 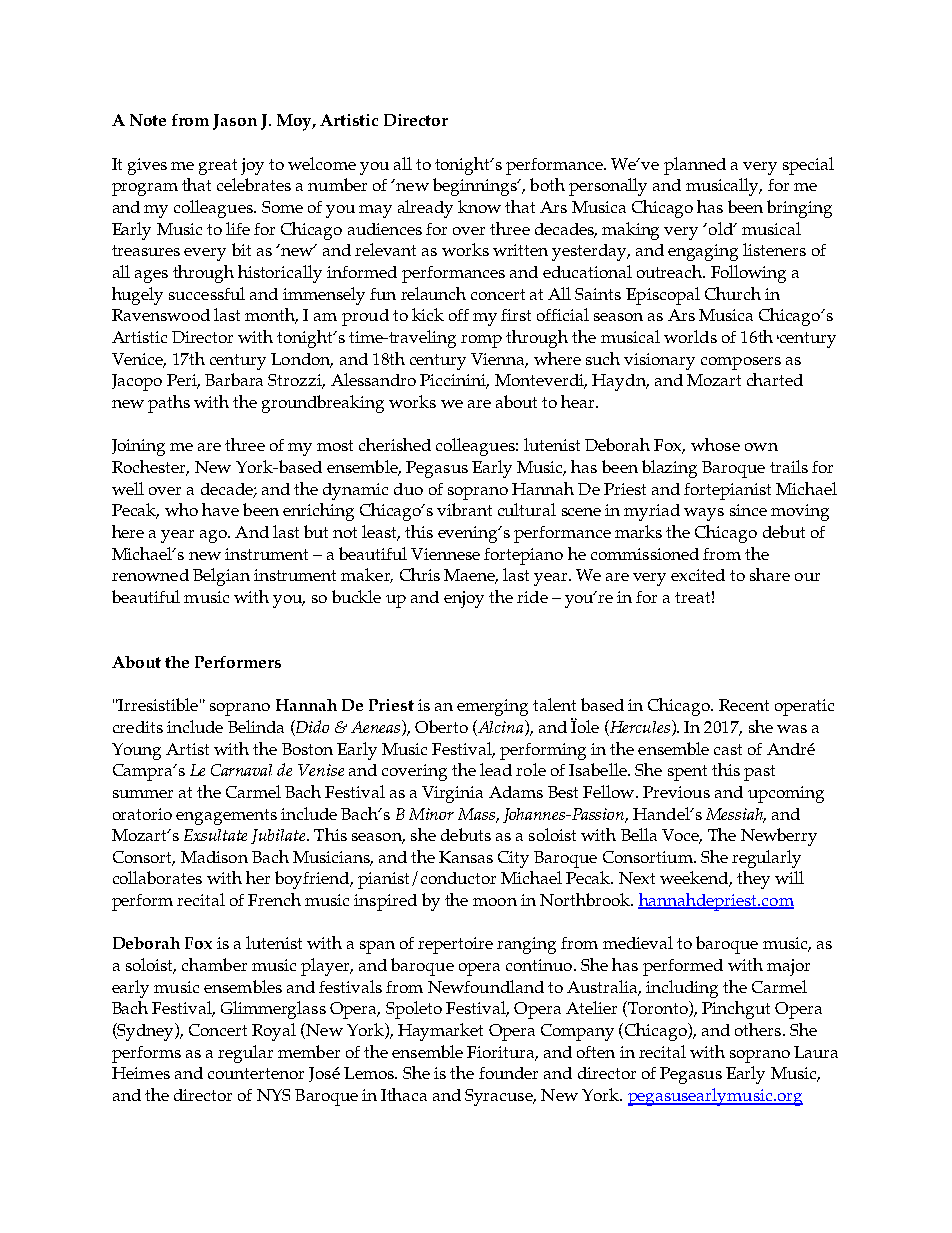 What do you see at coordinates (218, 167) in the screenshot?
I see `great` at bounding box center [218, 167].
